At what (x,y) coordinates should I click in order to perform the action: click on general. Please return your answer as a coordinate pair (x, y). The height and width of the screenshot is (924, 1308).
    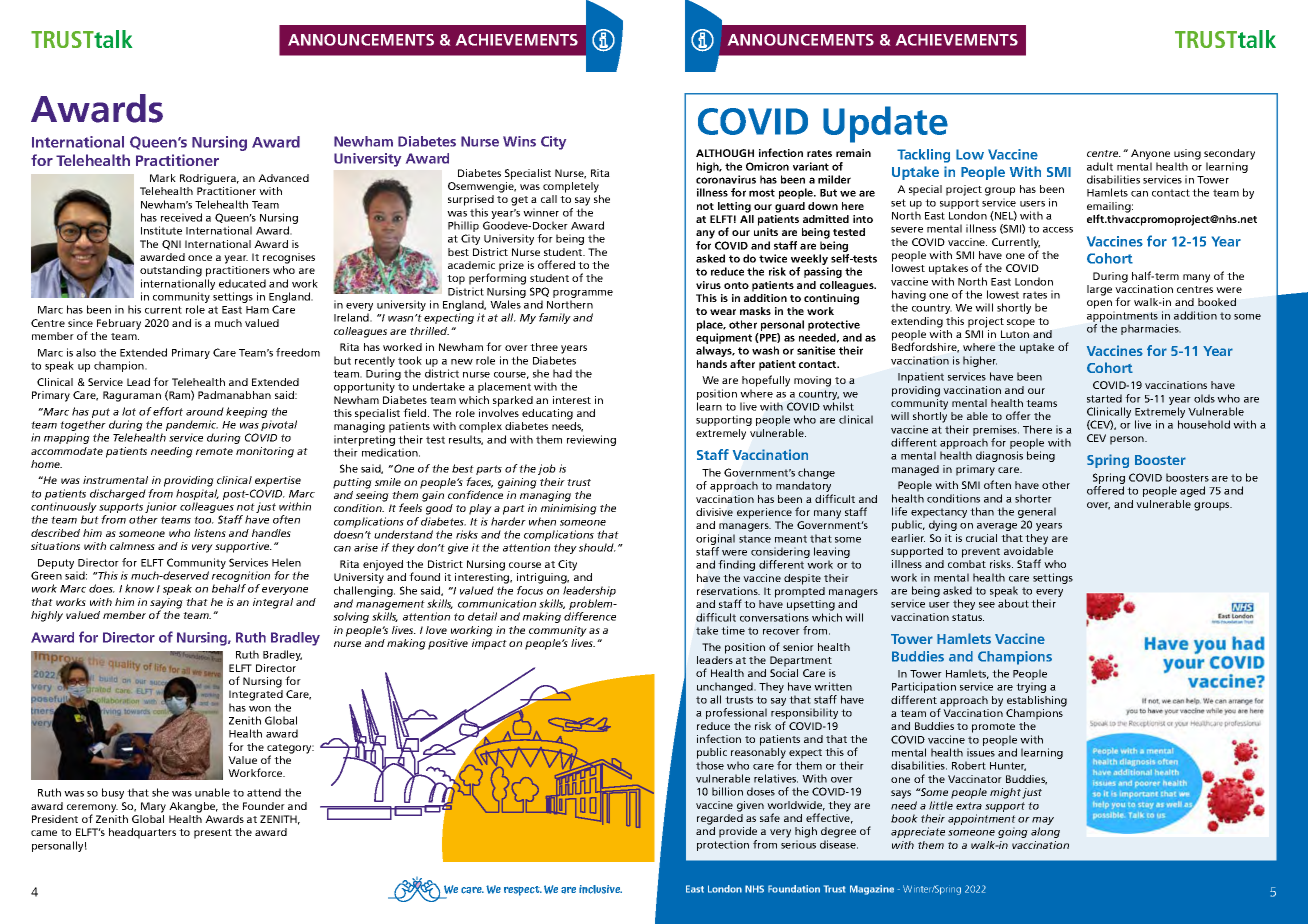
    Looking at the image, I should click on (1037, 514).
